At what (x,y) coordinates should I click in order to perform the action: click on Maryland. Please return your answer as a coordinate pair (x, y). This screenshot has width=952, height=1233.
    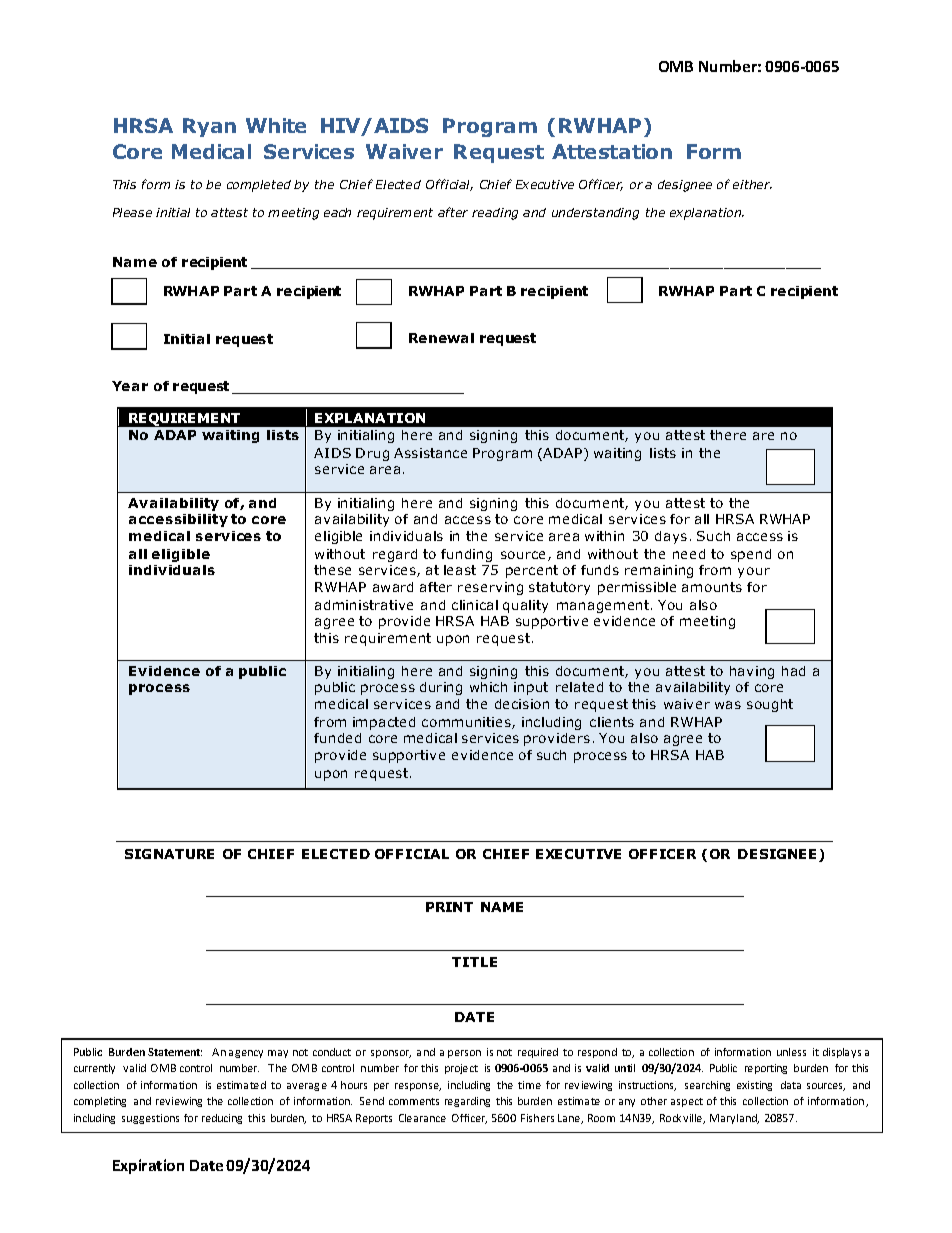
    Looking at the image, I should click on (734, 1119).
